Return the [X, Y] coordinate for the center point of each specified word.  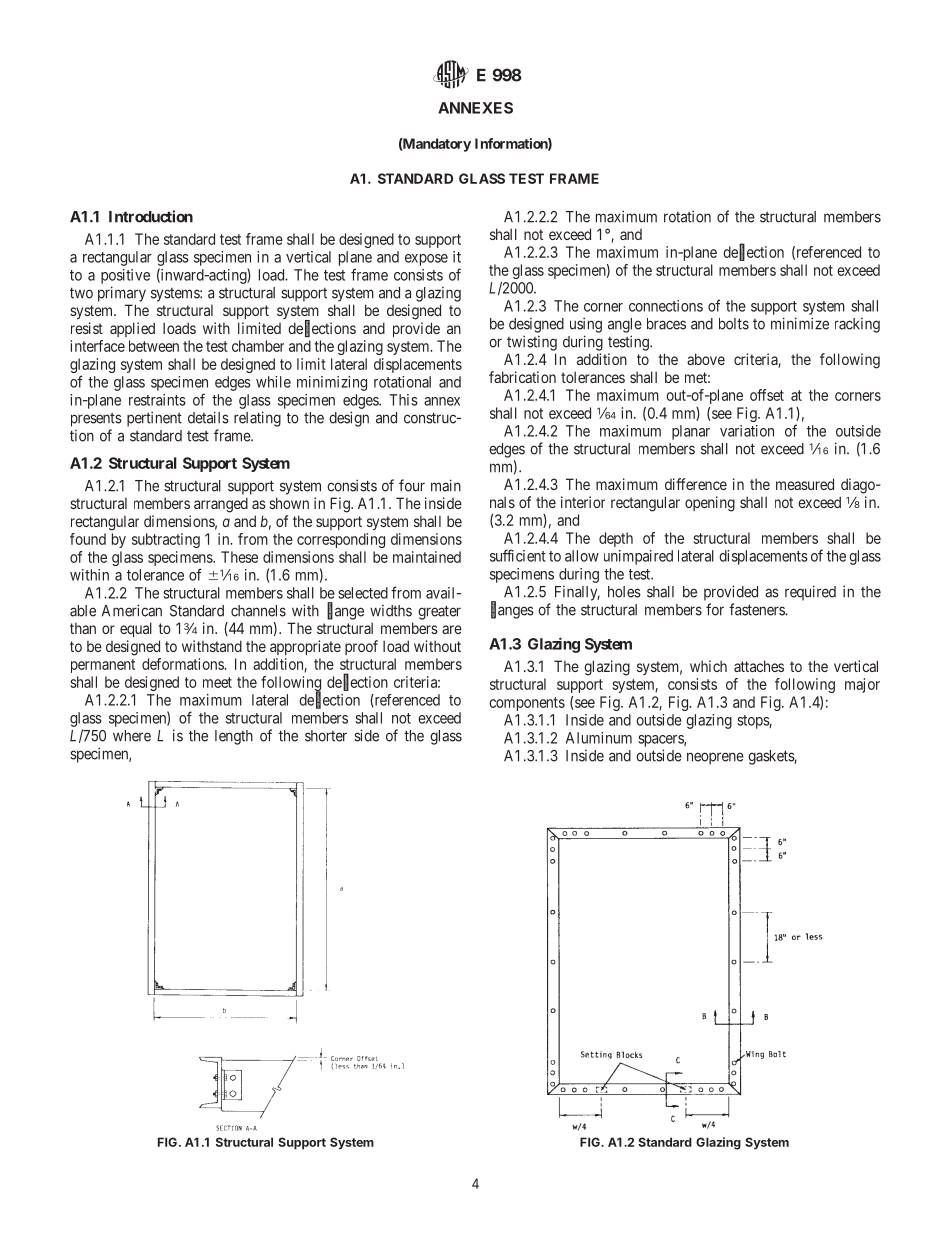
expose [426, 260]
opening [710, 504]
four [412, 485]
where [132, 736]
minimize [800, 323]
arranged [221, 505]
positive [125, 276]
